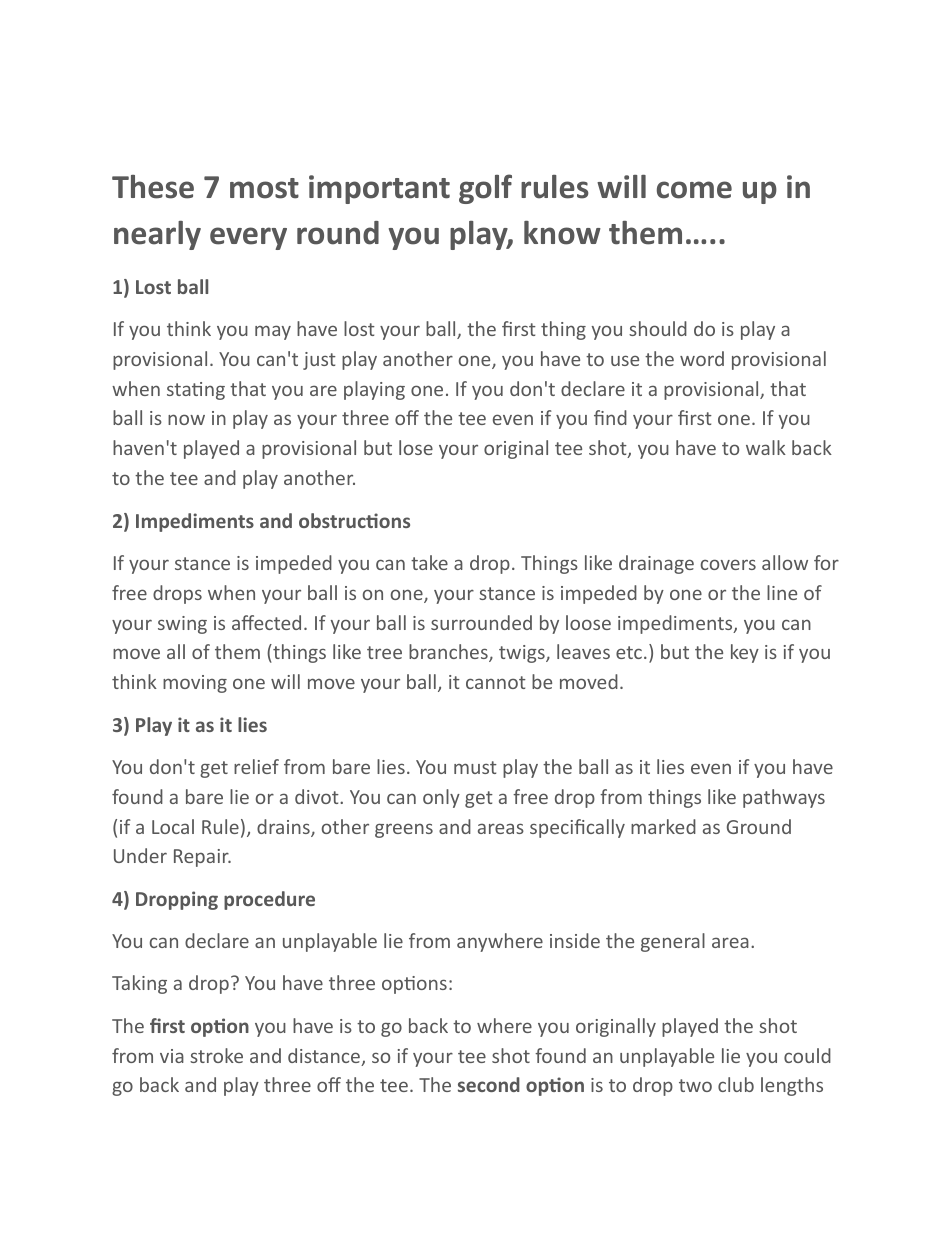 The image size is (952, 1233). Describe the element at coordinates (784, 798) in the page. I see `pathways` at that location.
